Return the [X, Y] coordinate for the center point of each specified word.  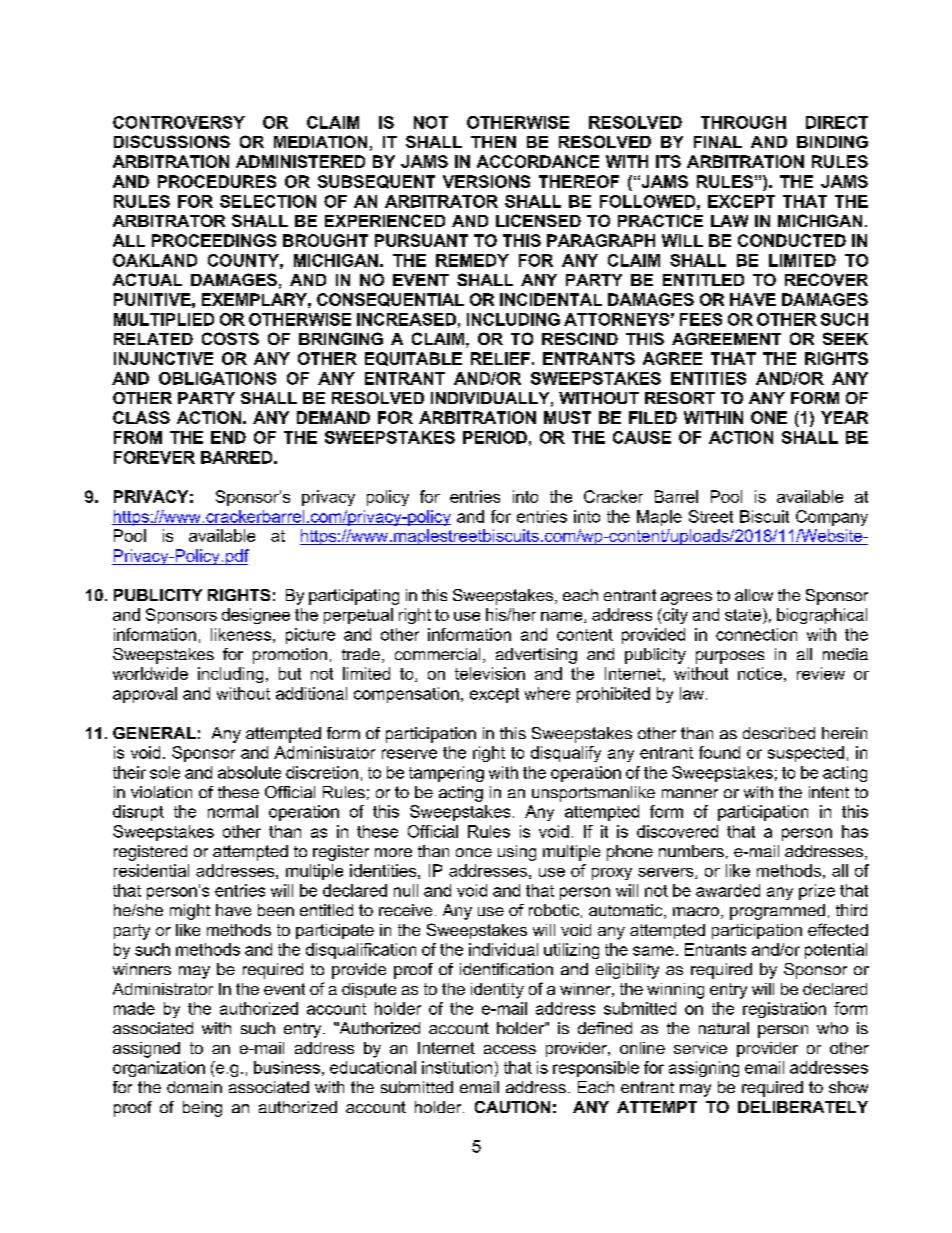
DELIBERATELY [803, 1107]
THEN [493, 142]
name [563, 617]
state [743, 615]
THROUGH [743, 122]
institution [457, 1067]
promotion [290, 656]
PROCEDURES [217, 181]
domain [194, 1087]
